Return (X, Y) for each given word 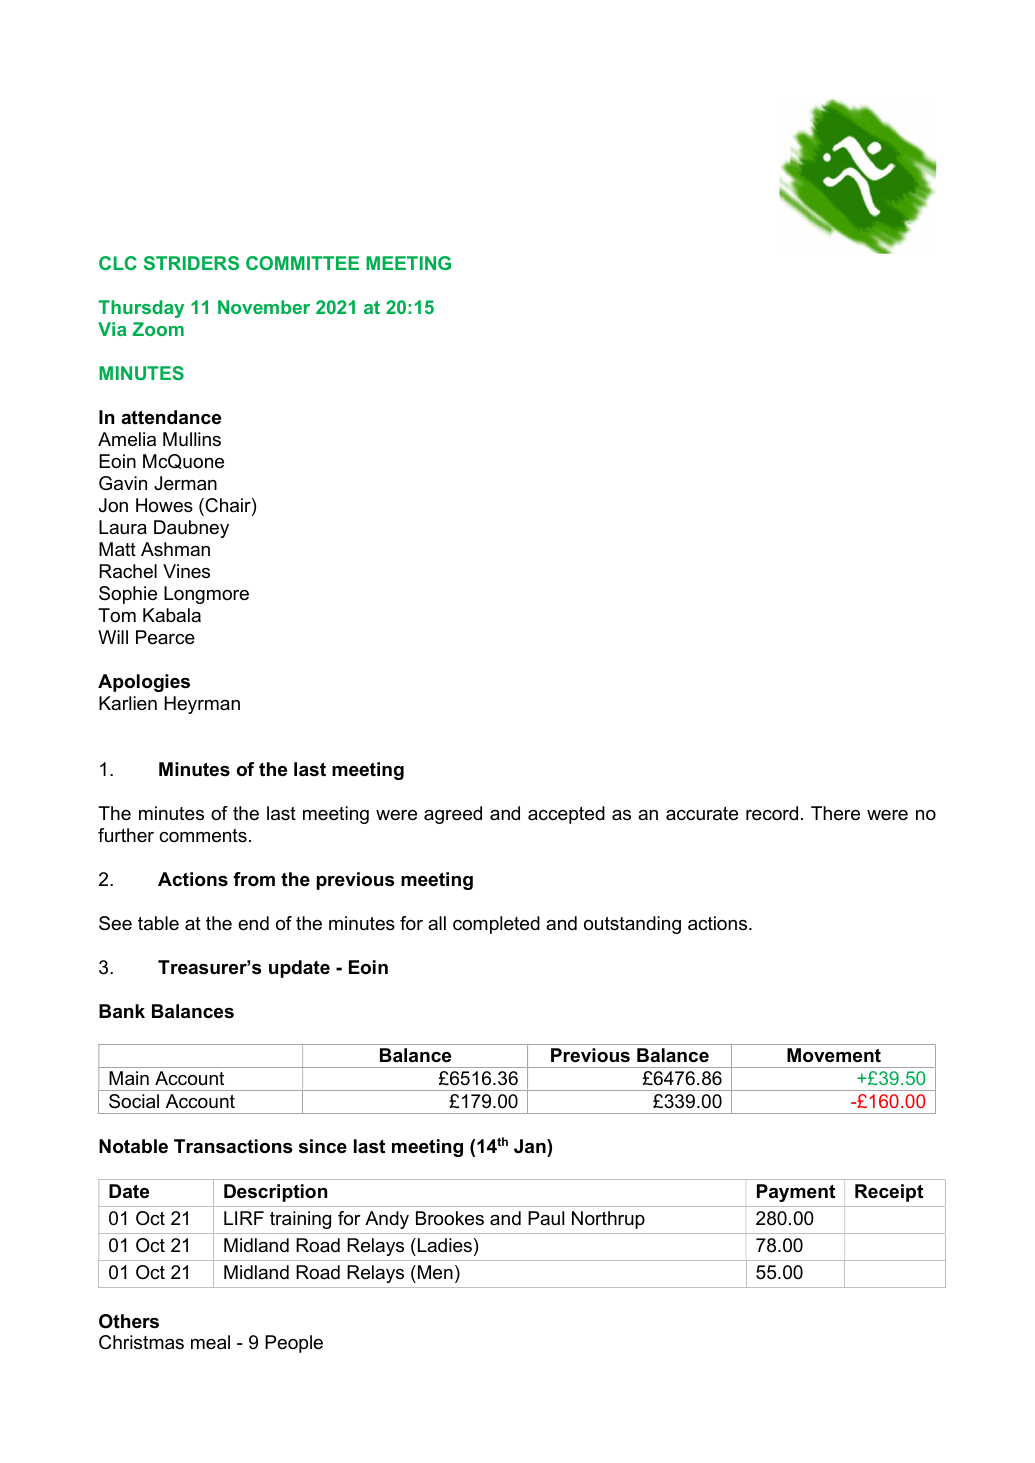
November (264, 307)
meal (210, 1342)
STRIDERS (191, 263)
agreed (453, 815)
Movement (834, 1055)
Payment (796, 1193)
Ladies (445, 1245)
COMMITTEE (302, 263)
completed (496, 925)
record (772, 813)
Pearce (165, 637)
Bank (122, 1011)
